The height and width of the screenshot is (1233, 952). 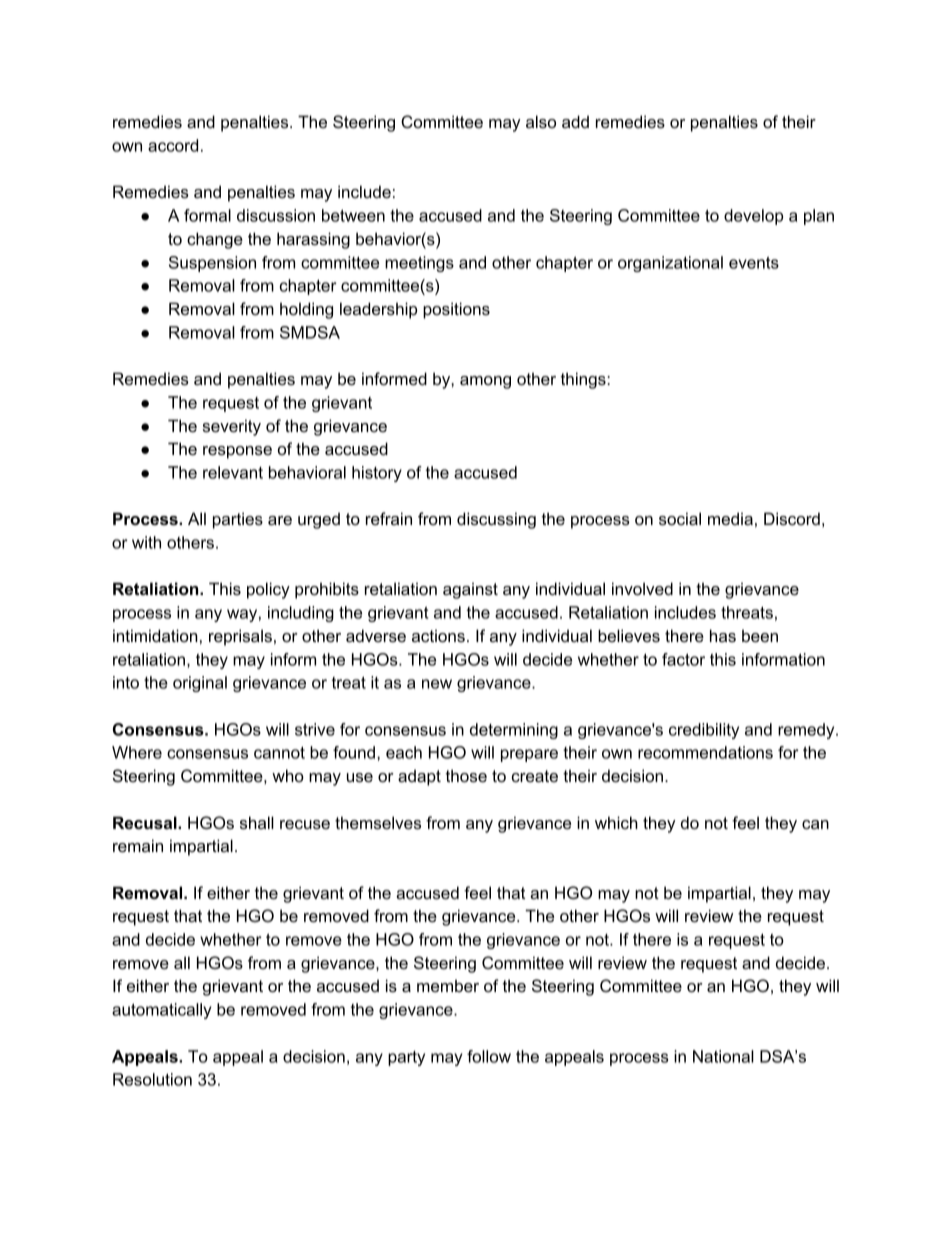 What do you see at coordinates (466, 775) in the screenshot?
I see `those` at bounding box center [466, 775].
